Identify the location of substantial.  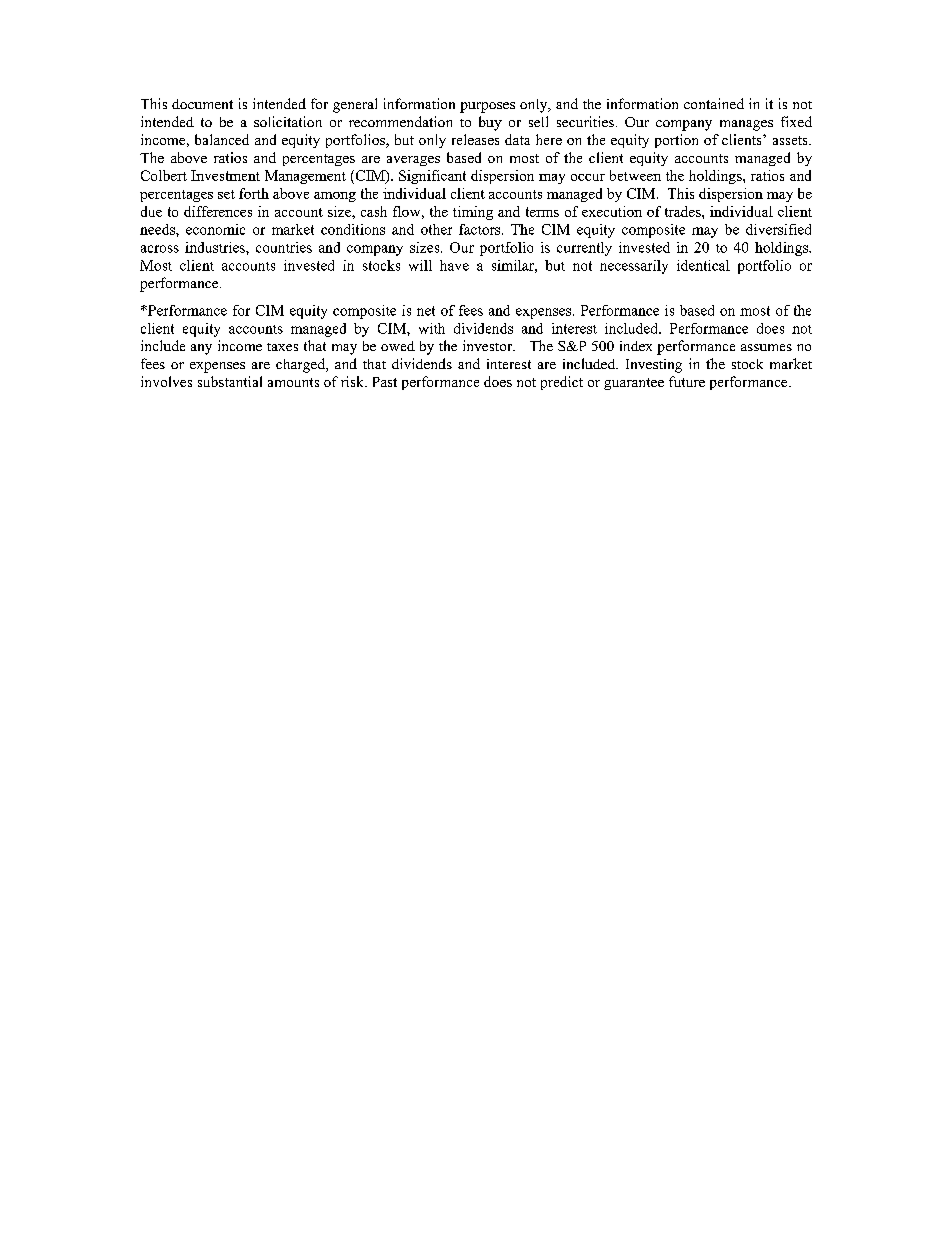
(230, 381).
